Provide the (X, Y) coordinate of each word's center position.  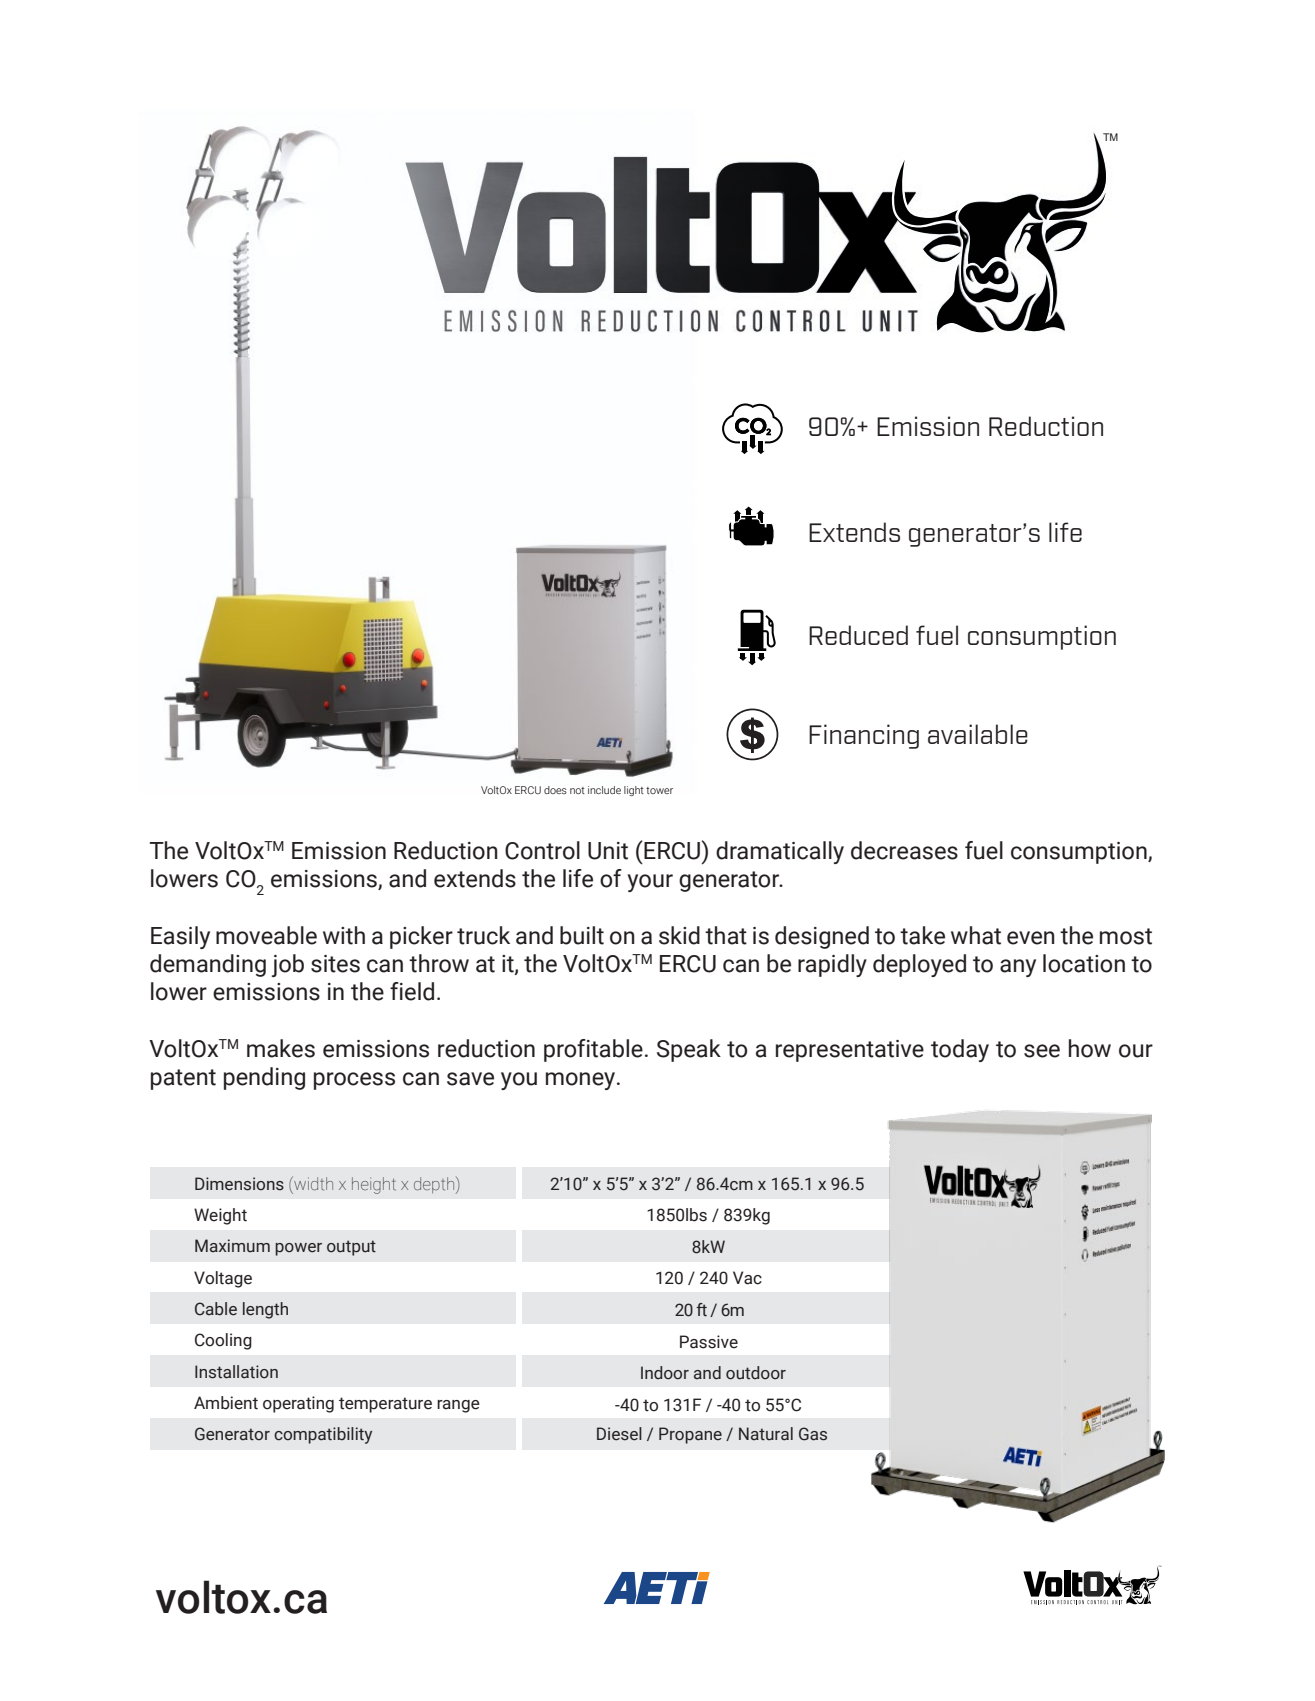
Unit (608, 851)
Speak (689, 1050)
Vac (747, 1278)
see (1042, 1051)
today (960, 1050)
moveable (266, 935)
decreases (904, 850)
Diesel (619, 1434)
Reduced (858, 635)
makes (281, 1048)
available (978, 734)
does (555, 790)
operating (298, 1404)
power (298, 1249)
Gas (813, 1434)
